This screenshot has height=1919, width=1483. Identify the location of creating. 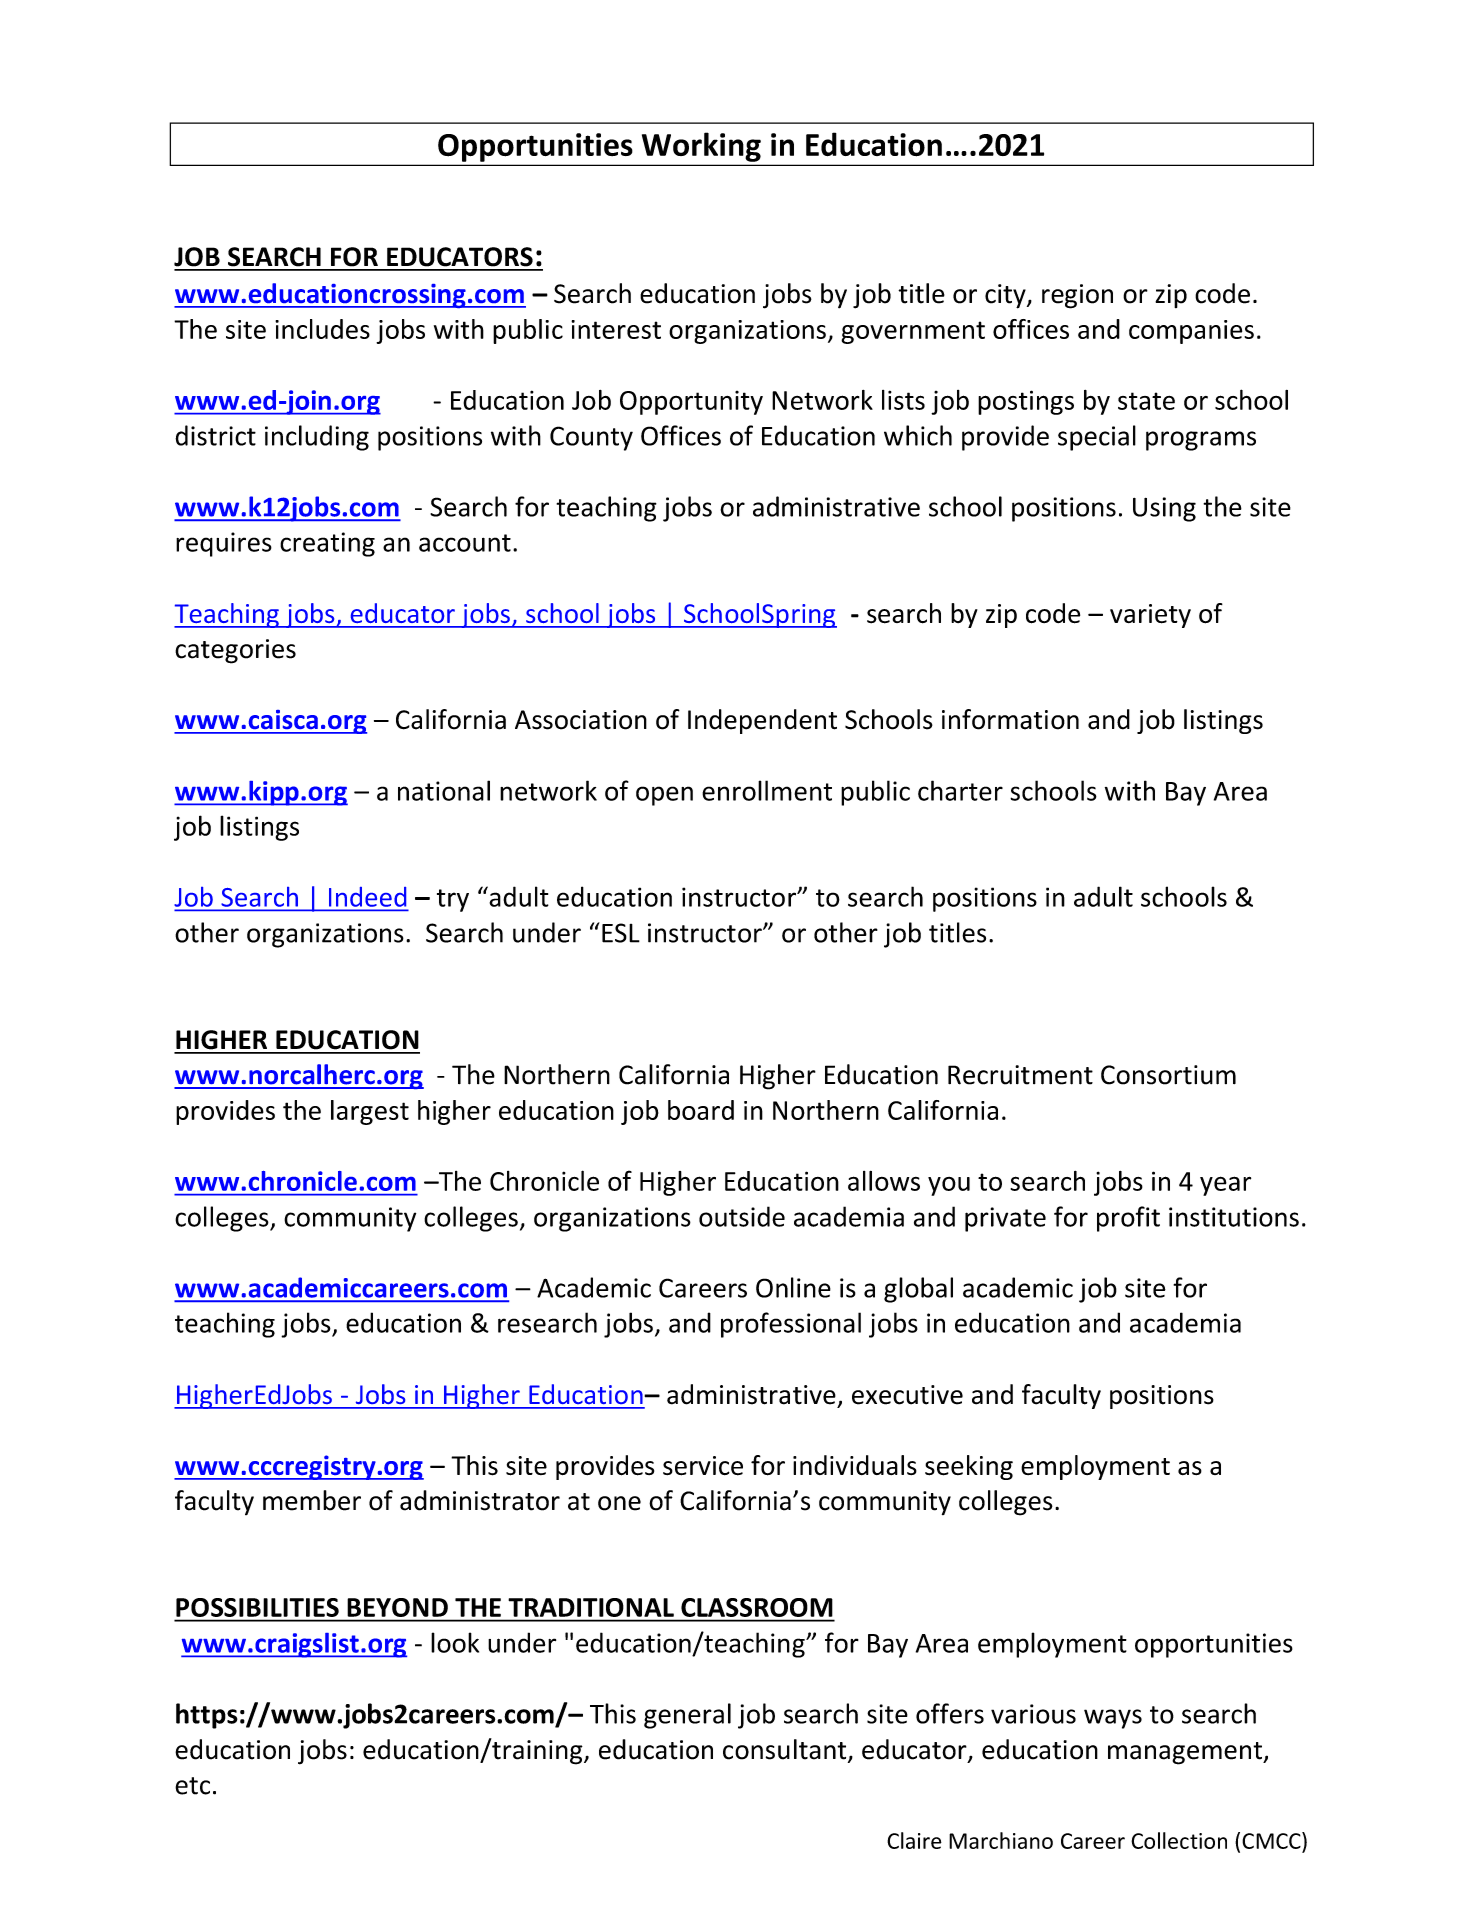
(327, 544).
